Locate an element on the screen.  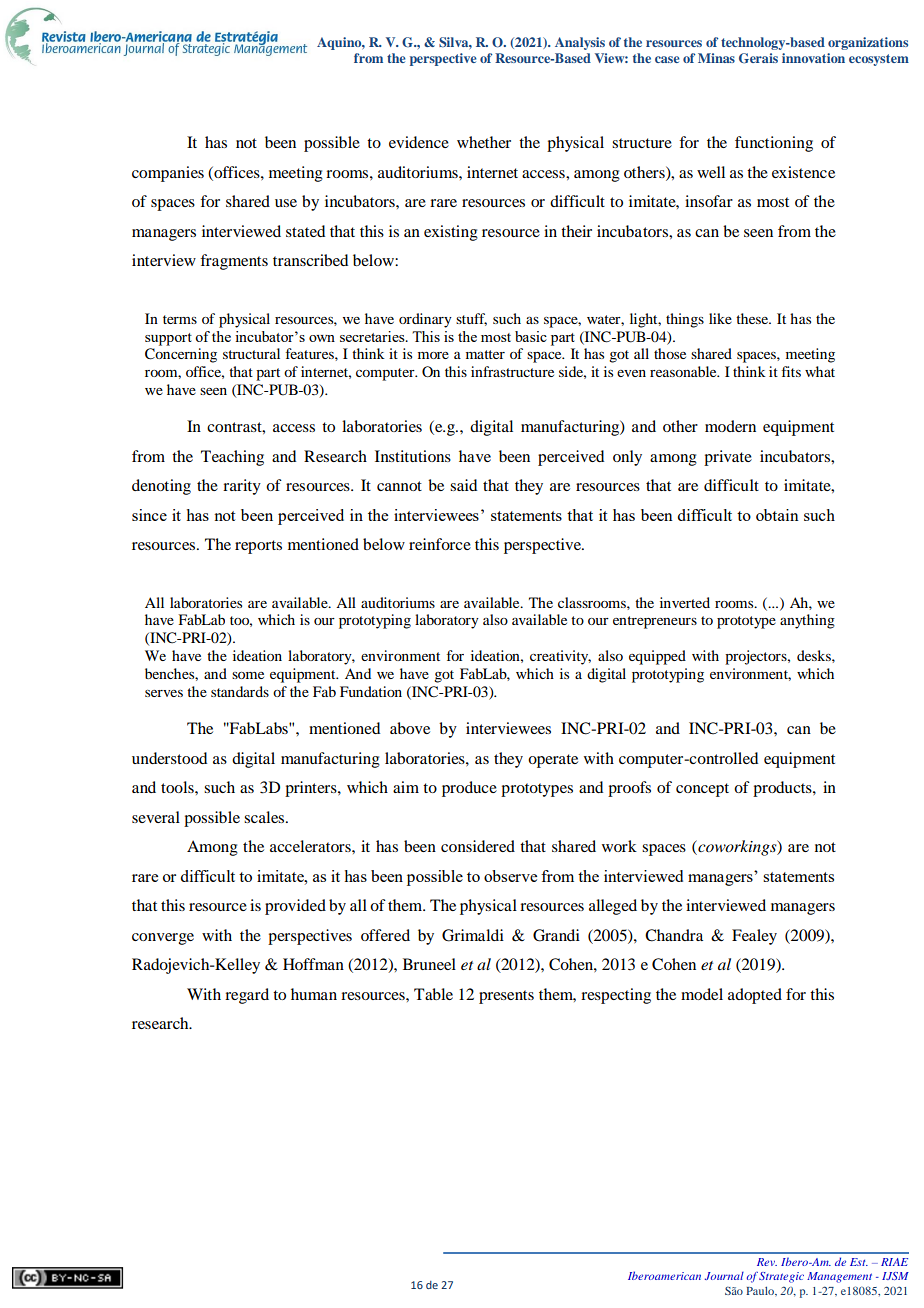
scales is located at coordinates (265, 817).
